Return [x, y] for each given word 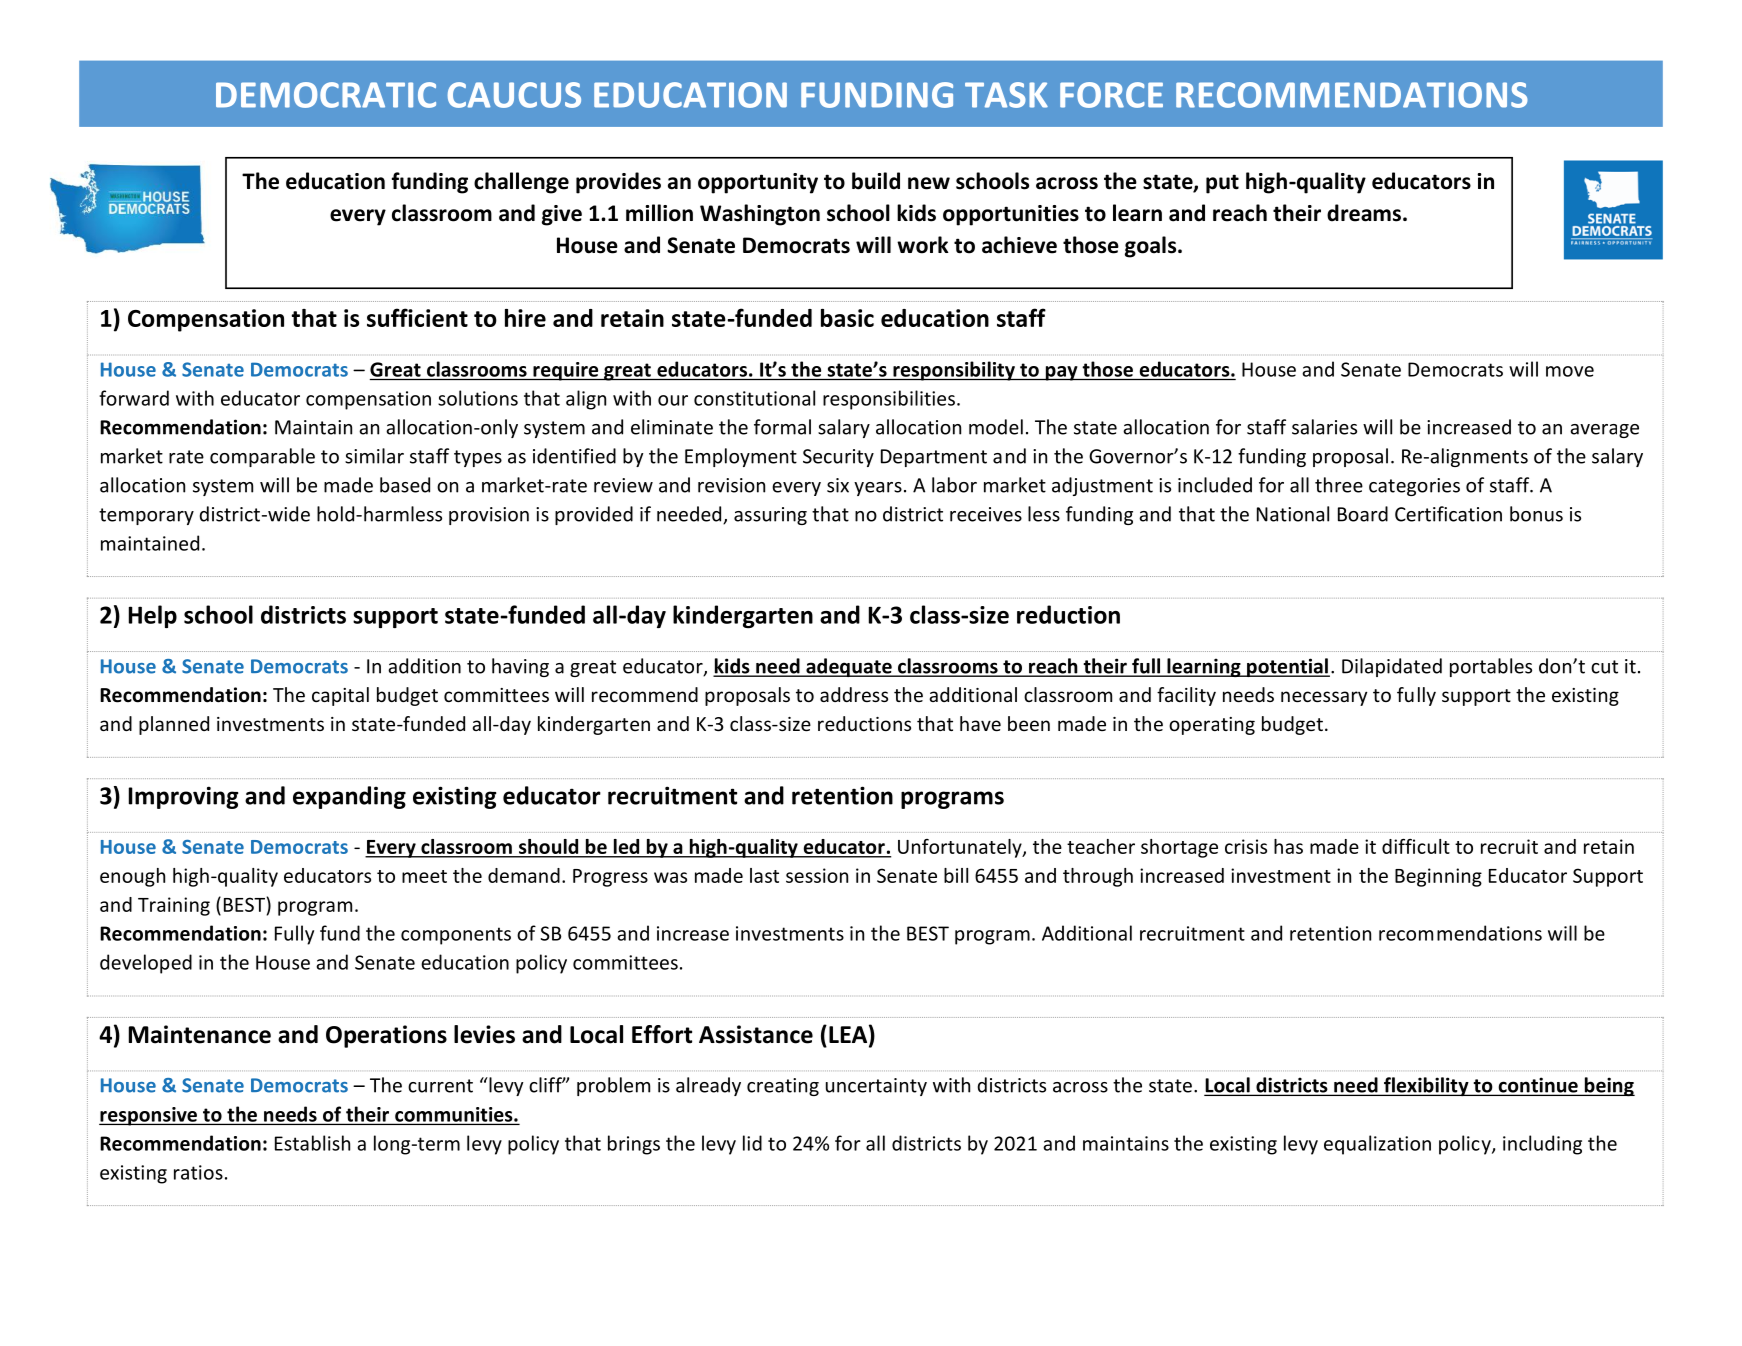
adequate [849, 667]
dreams [1364, 213]
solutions [478, 398]
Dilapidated [1392, 667]
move [1570, 371]
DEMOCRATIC [326, 95]
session [817, 875]
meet [424, 876]
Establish [312, 1143]
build [876, 181]
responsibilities [889, 400]
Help [153, 616]
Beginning [1438, 877]
